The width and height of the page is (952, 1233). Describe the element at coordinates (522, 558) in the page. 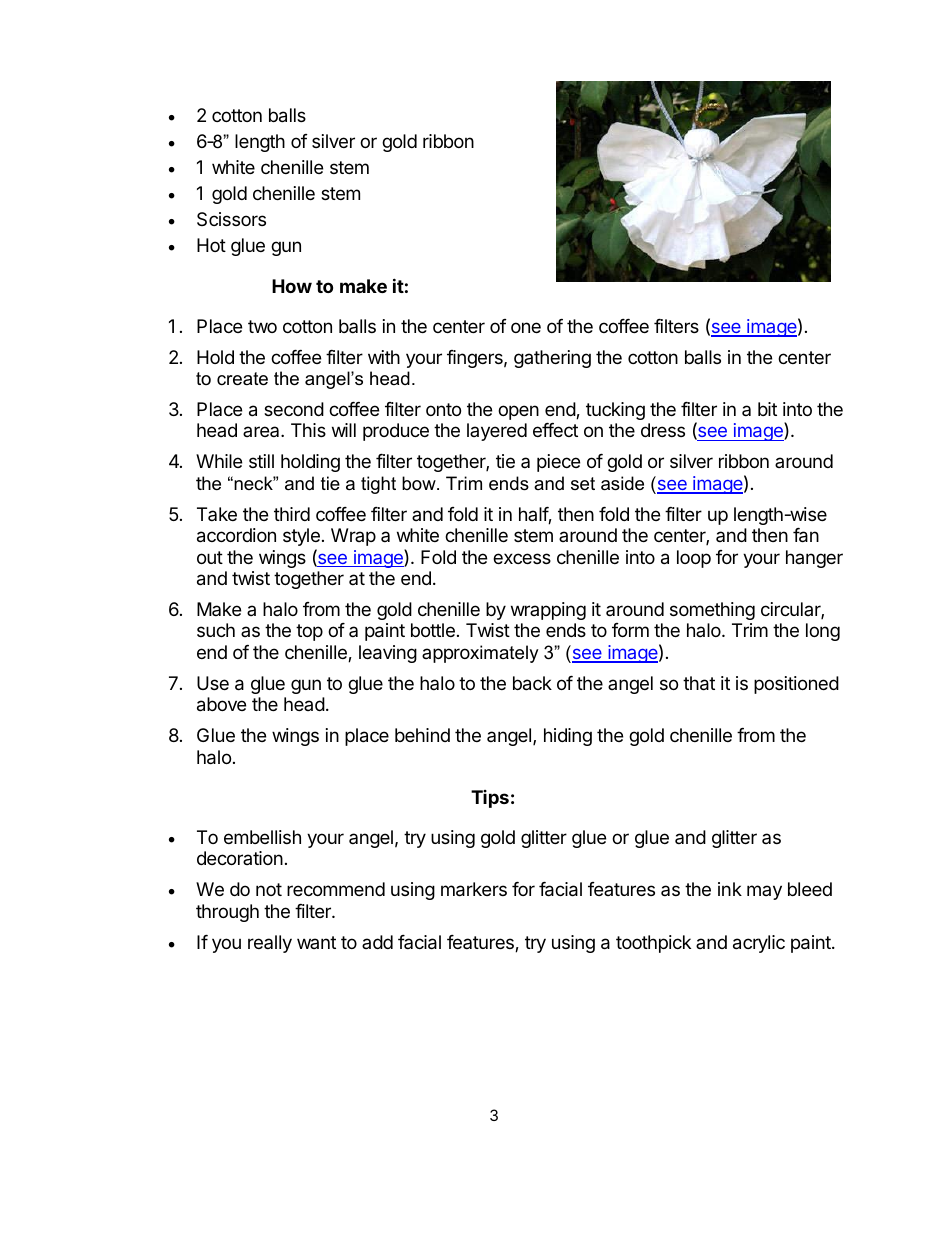

I see `excess` at that location.
